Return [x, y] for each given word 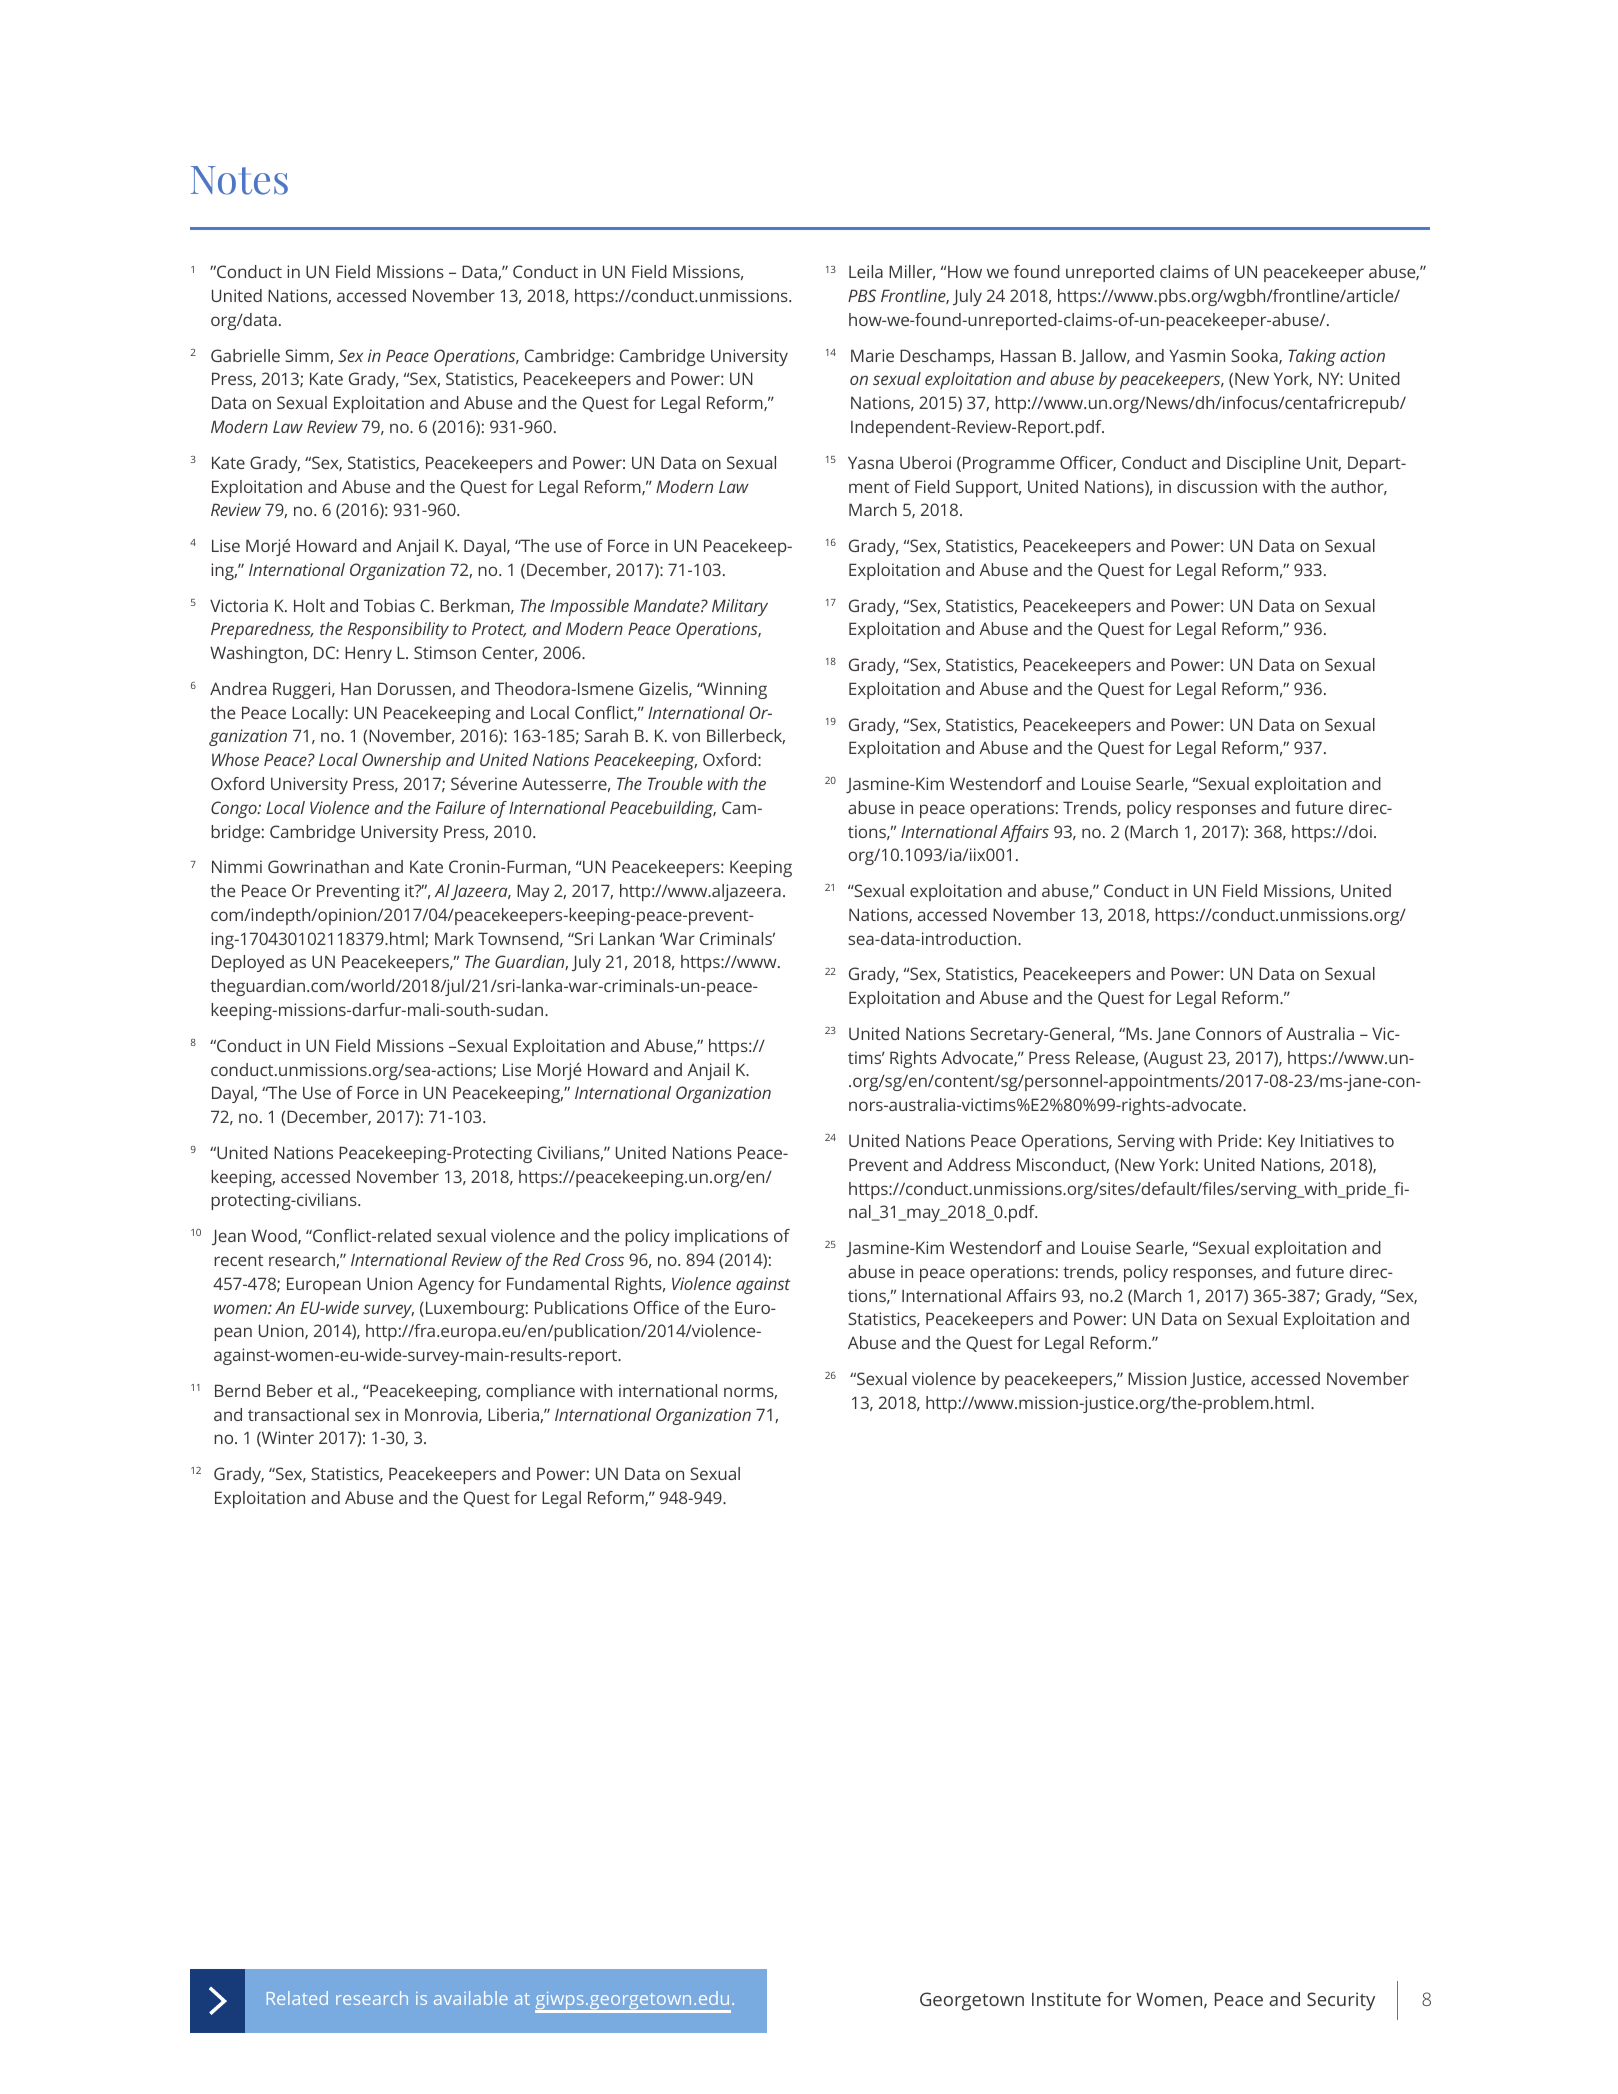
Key [1281, 1142]
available [471, 1998]
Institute [1066, 1999]
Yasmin [1197, 355]
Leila [866, 271]
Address [979, 1164]
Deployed [248, 963]
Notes [239, 180]
